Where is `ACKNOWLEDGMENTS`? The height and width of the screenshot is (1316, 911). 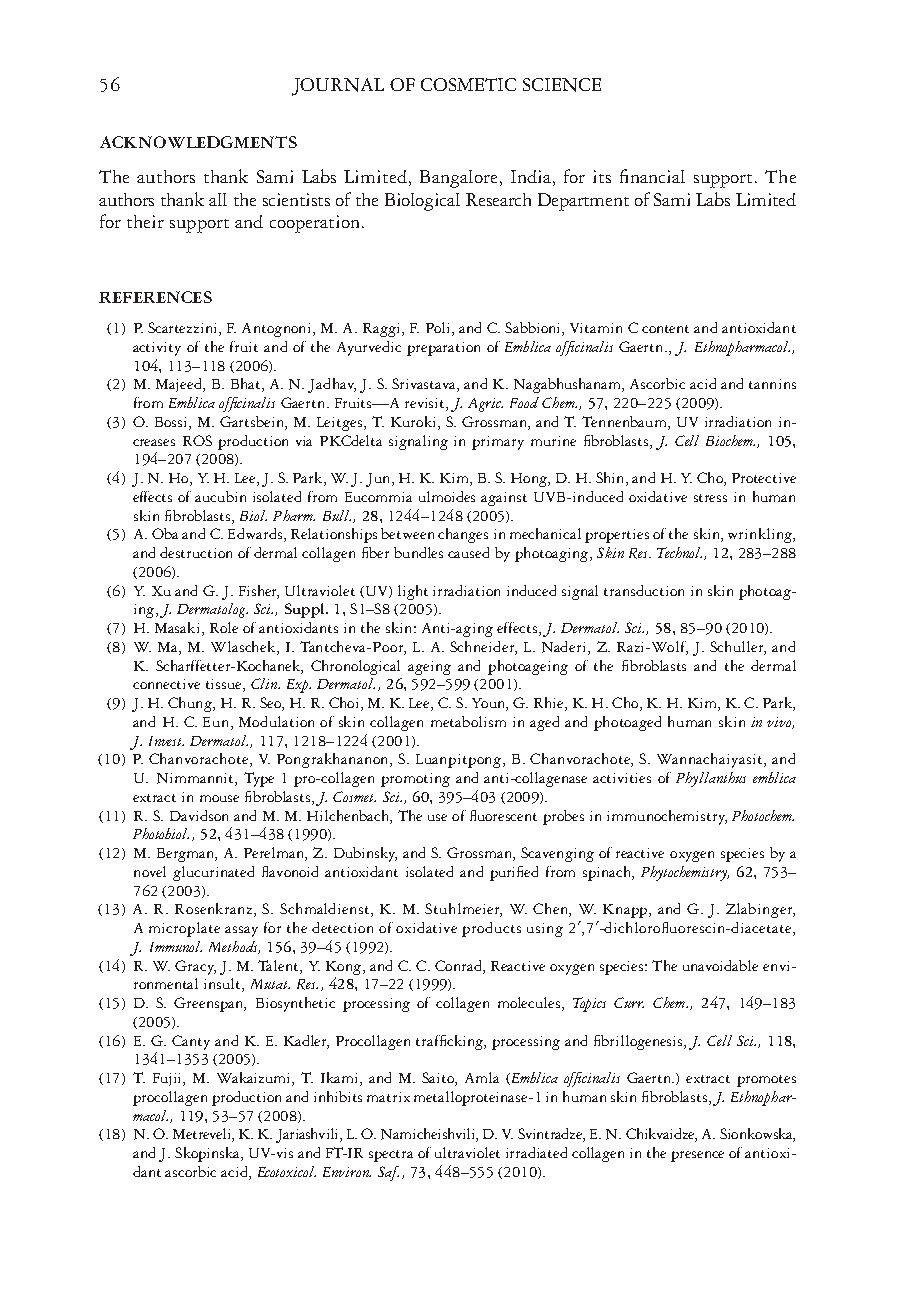
ACKNOWLEDGMENTS is located at coordinates (198, 142).
